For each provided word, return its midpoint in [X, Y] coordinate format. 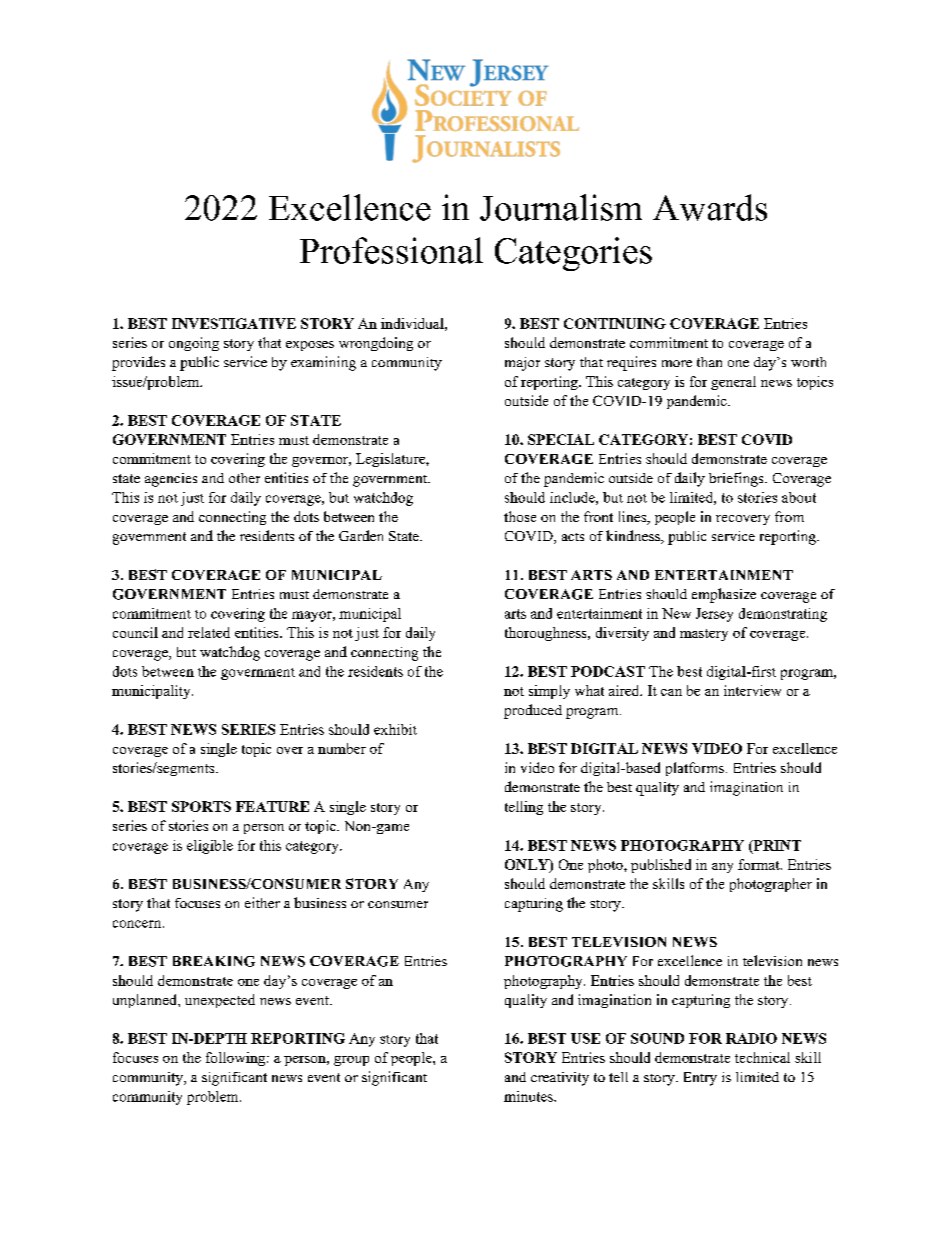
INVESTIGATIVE [234, 323]
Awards [710, 207]
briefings [737, 479]
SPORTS [201, 806]
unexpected [220, 1001]
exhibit [395, 729]
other [244, 478]
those [520, 516]
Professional [391, 250]
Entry [700, 1079]
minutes [529, 1096]
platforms [695, 769]
